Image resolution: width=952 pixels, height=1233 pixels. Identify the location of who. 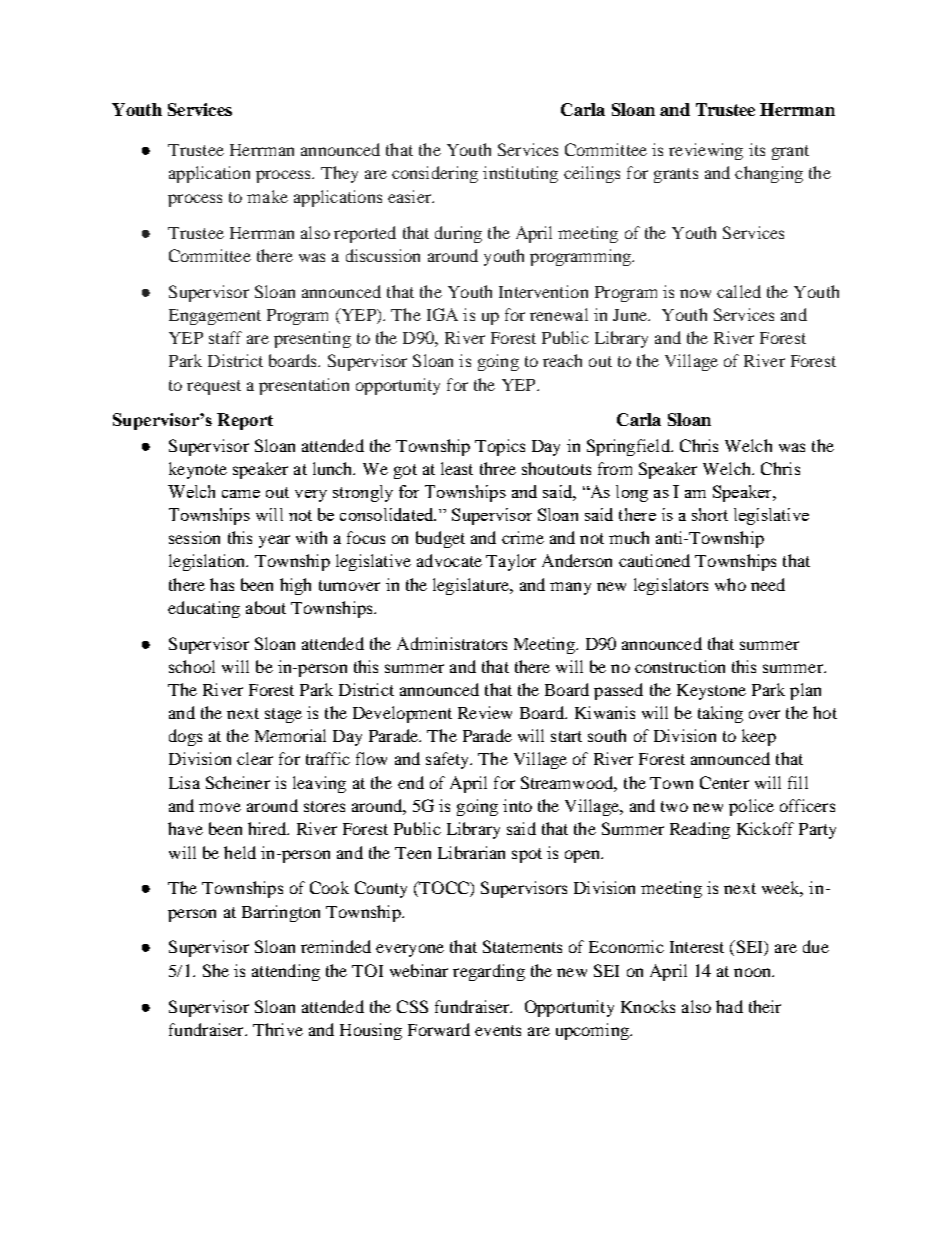
(730, 584).
